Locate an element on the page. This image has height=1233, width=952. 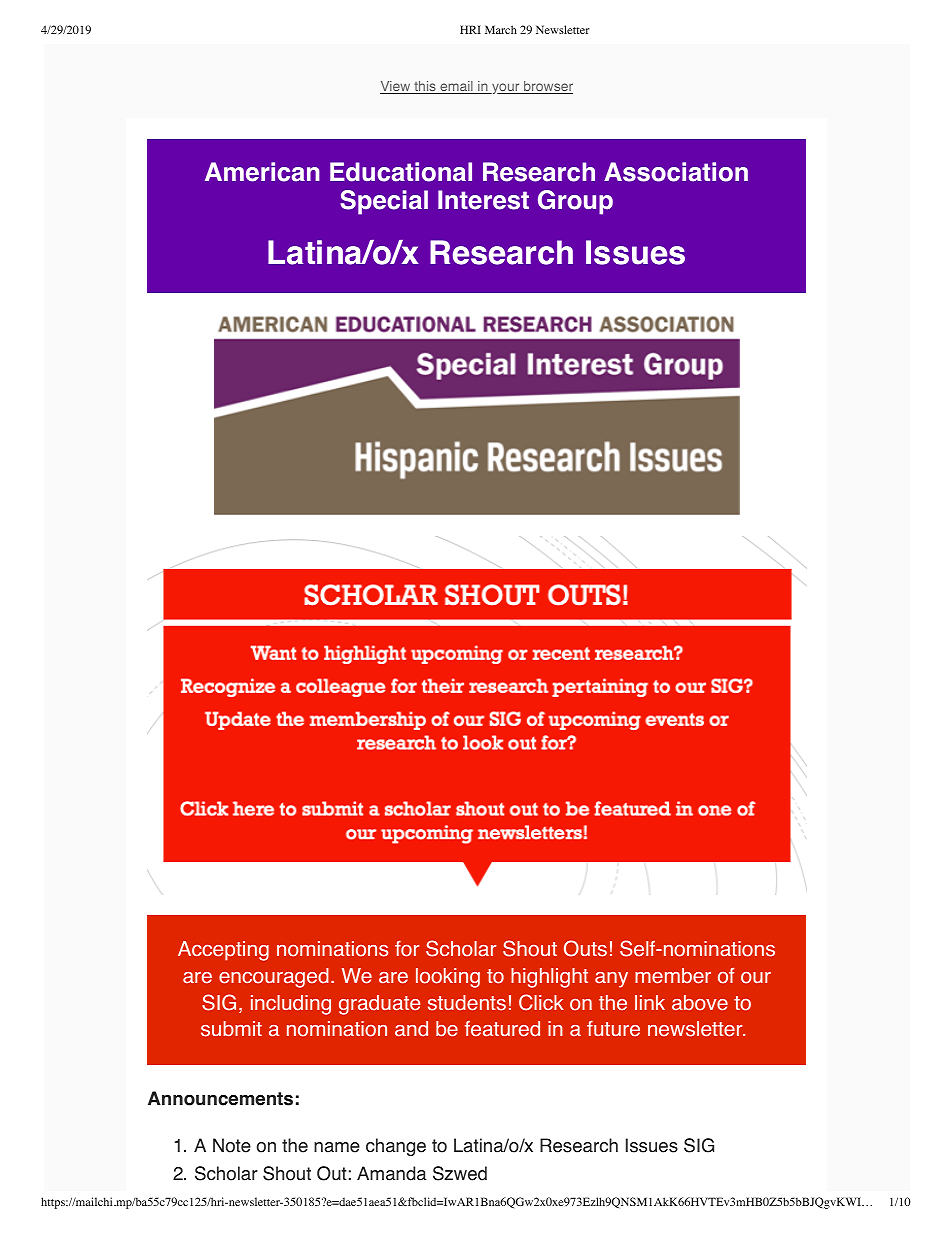
Note is located at coordinates (232, 1145).
